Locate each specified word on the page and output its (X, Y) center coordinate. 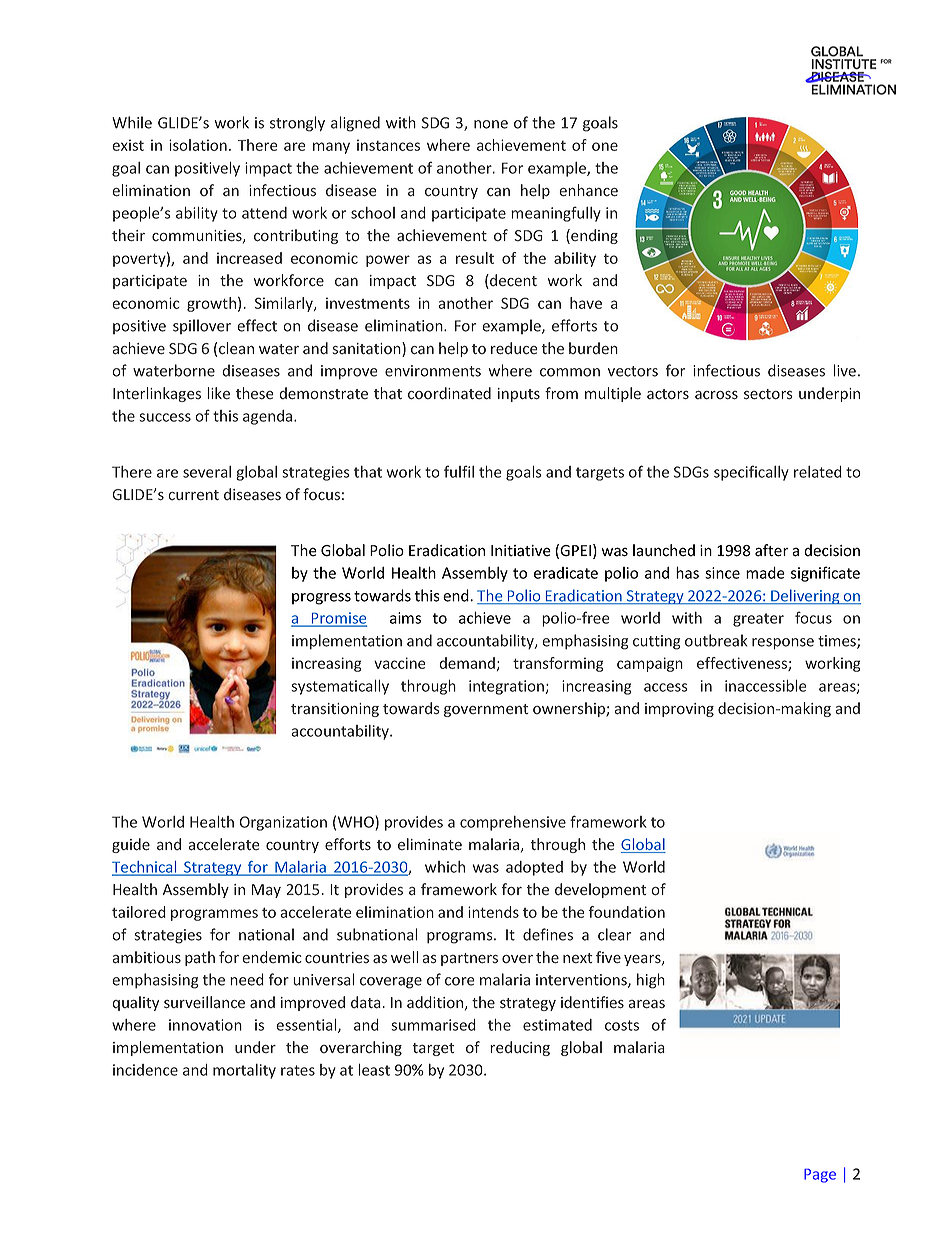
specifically (751, 473)
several (207, 472)
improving (679, 710)
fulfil (459, 471)
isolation (198, 145)
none (491, 124)
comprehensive (513, 823)
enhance (588, 190)
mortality (244, 1071)
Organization (283, 823)
